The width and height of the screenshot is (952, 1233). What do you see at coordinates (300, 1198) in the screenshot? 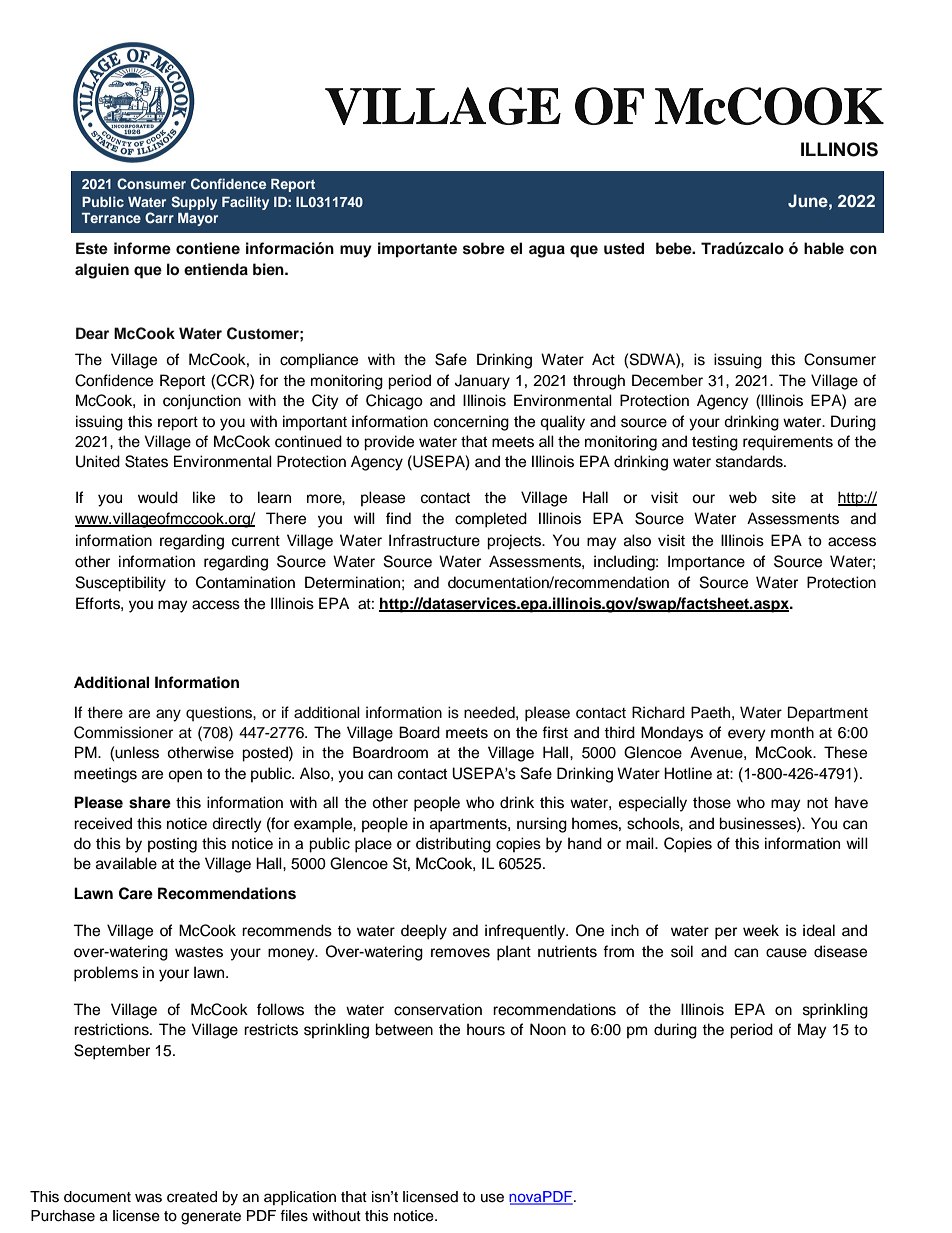
I see `application` at bounding box center [300, 1198].
